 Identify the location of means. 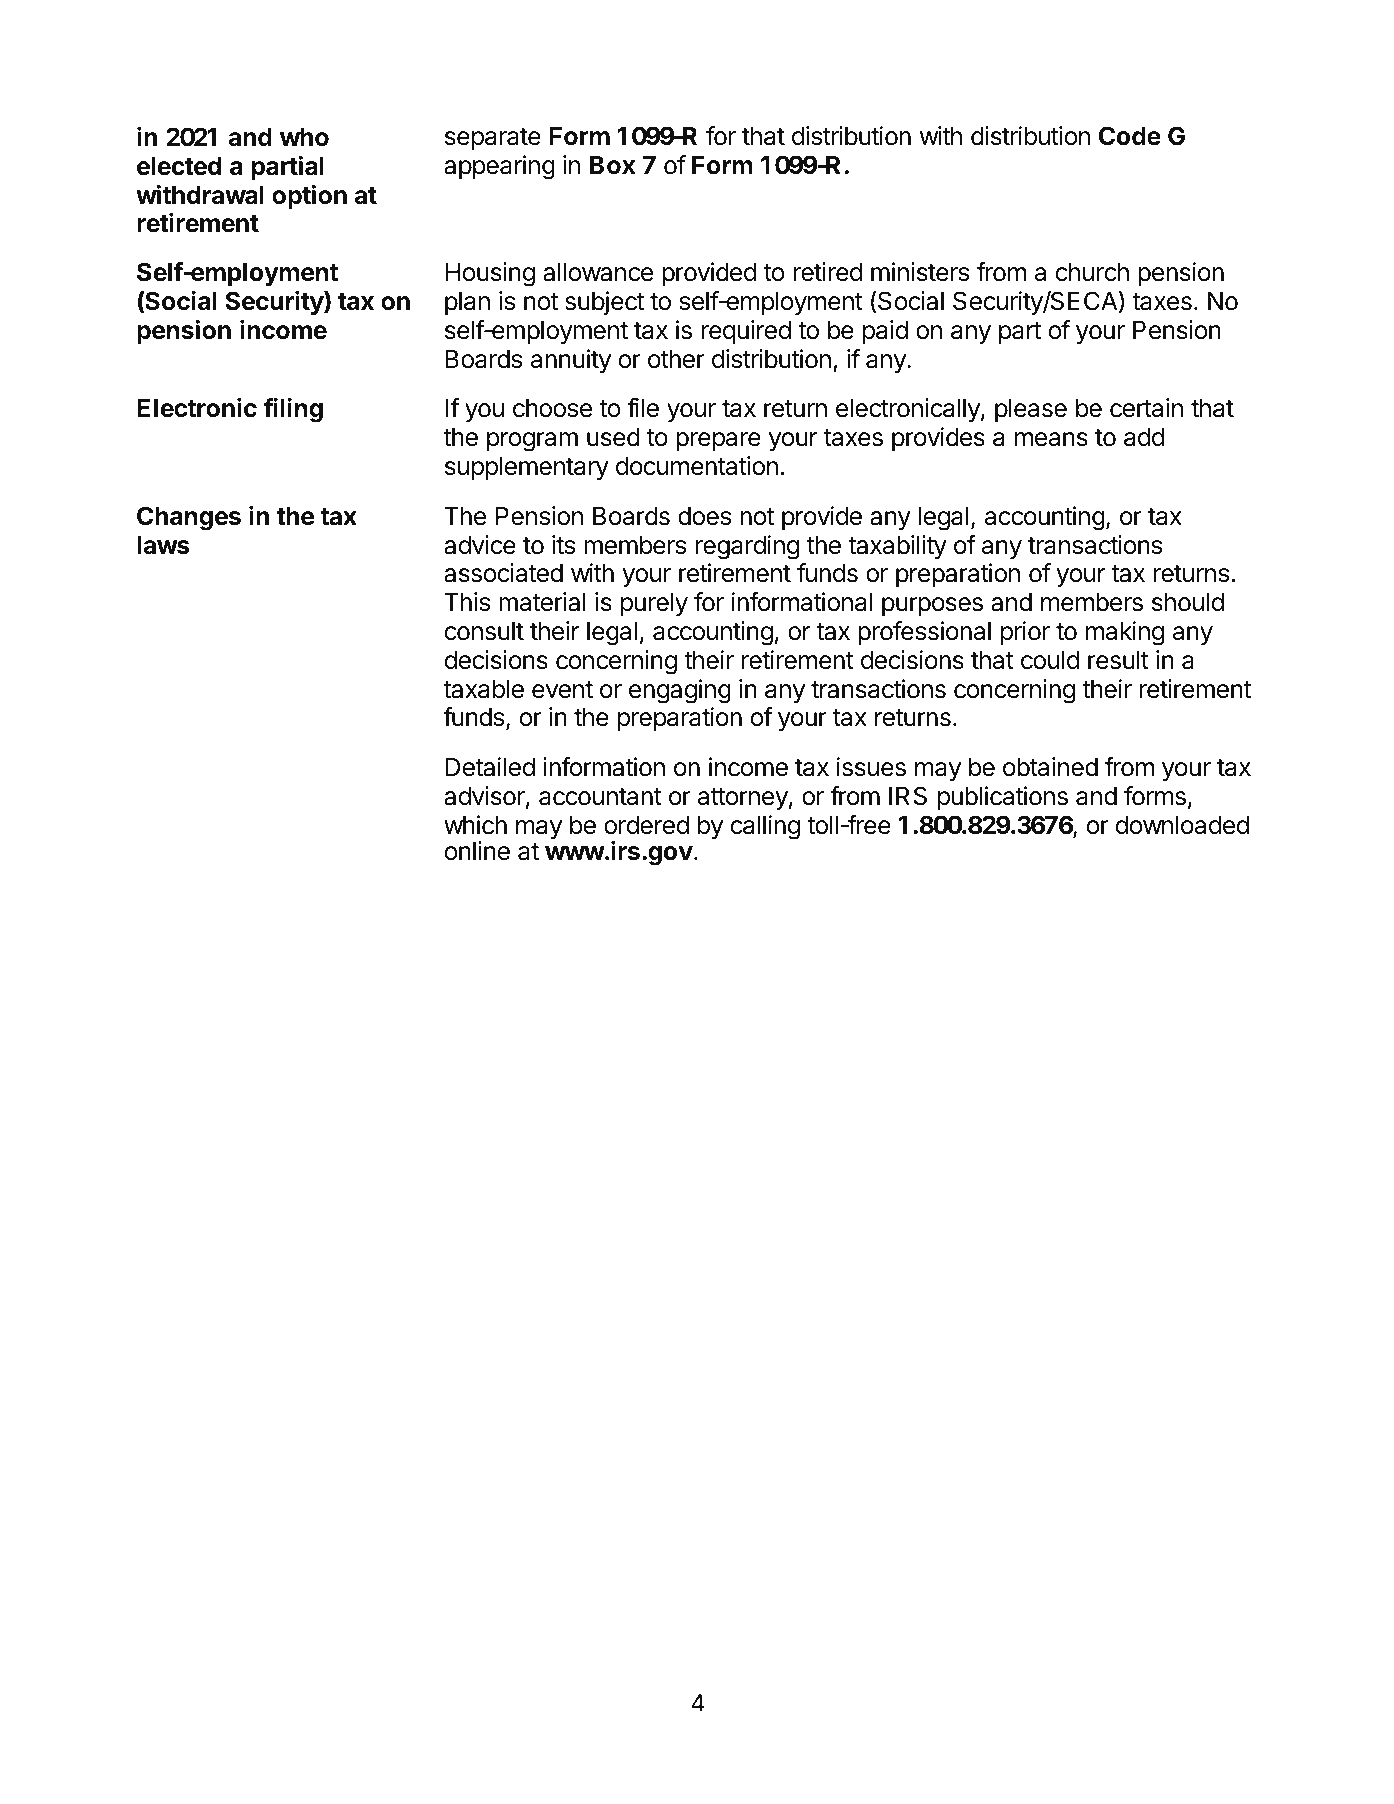
(1051, 439).
